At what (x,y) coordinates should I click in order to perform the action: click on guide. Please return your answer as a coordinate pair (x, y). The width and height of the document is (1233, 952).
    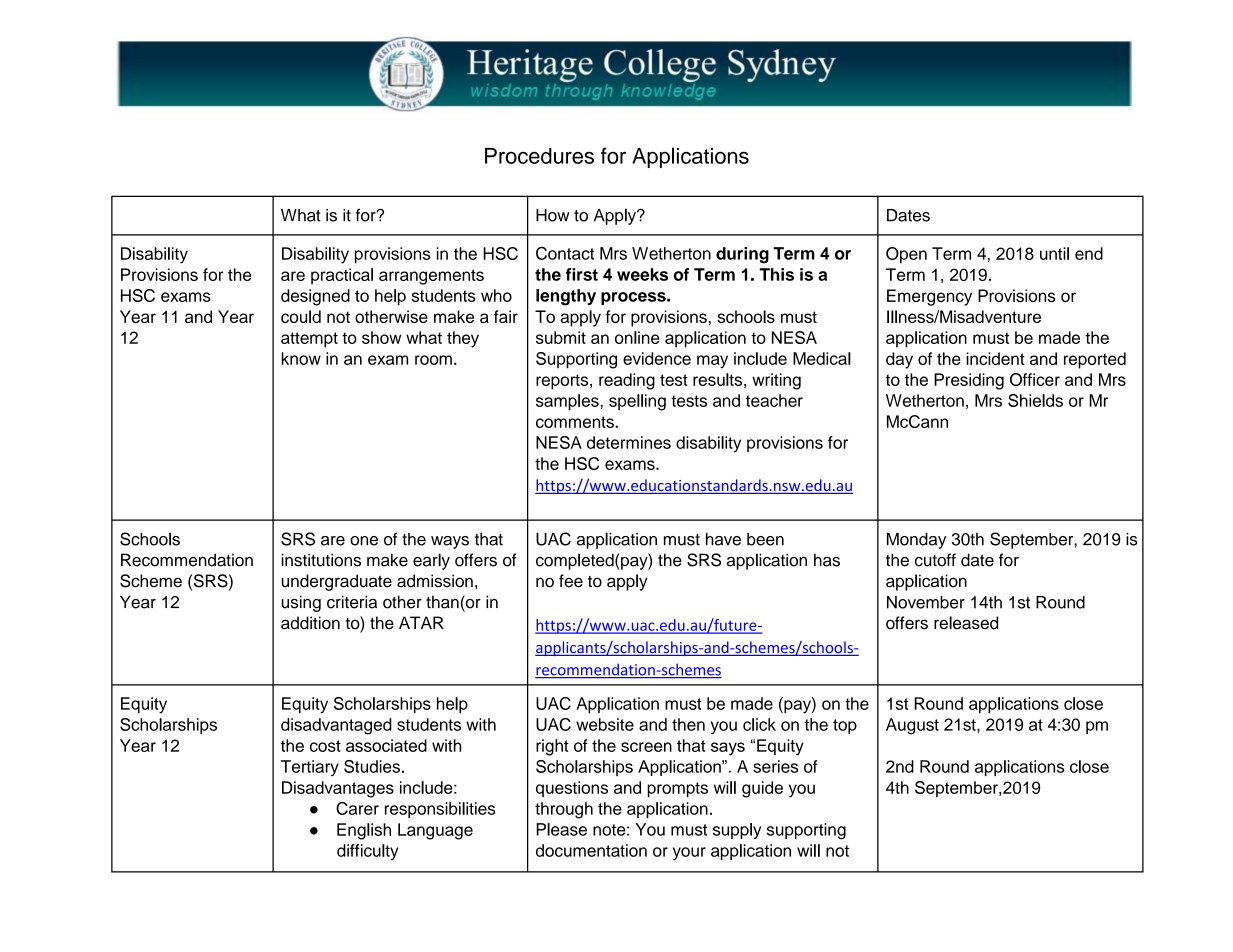
    Looking at the image, I should click on (762, 789).
